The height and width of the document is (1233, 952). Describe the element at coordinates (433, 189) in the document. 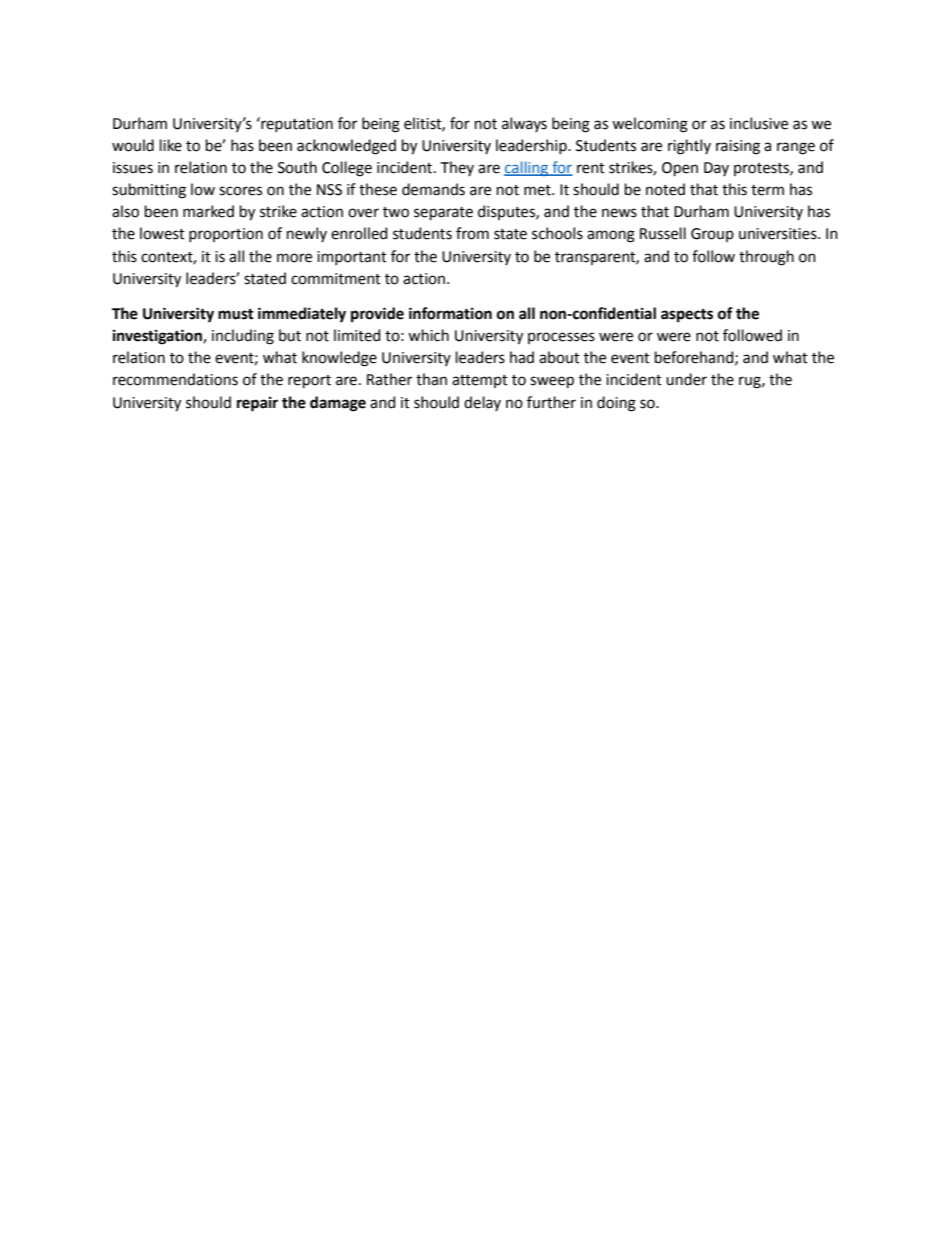

I see `demands` at that location.
